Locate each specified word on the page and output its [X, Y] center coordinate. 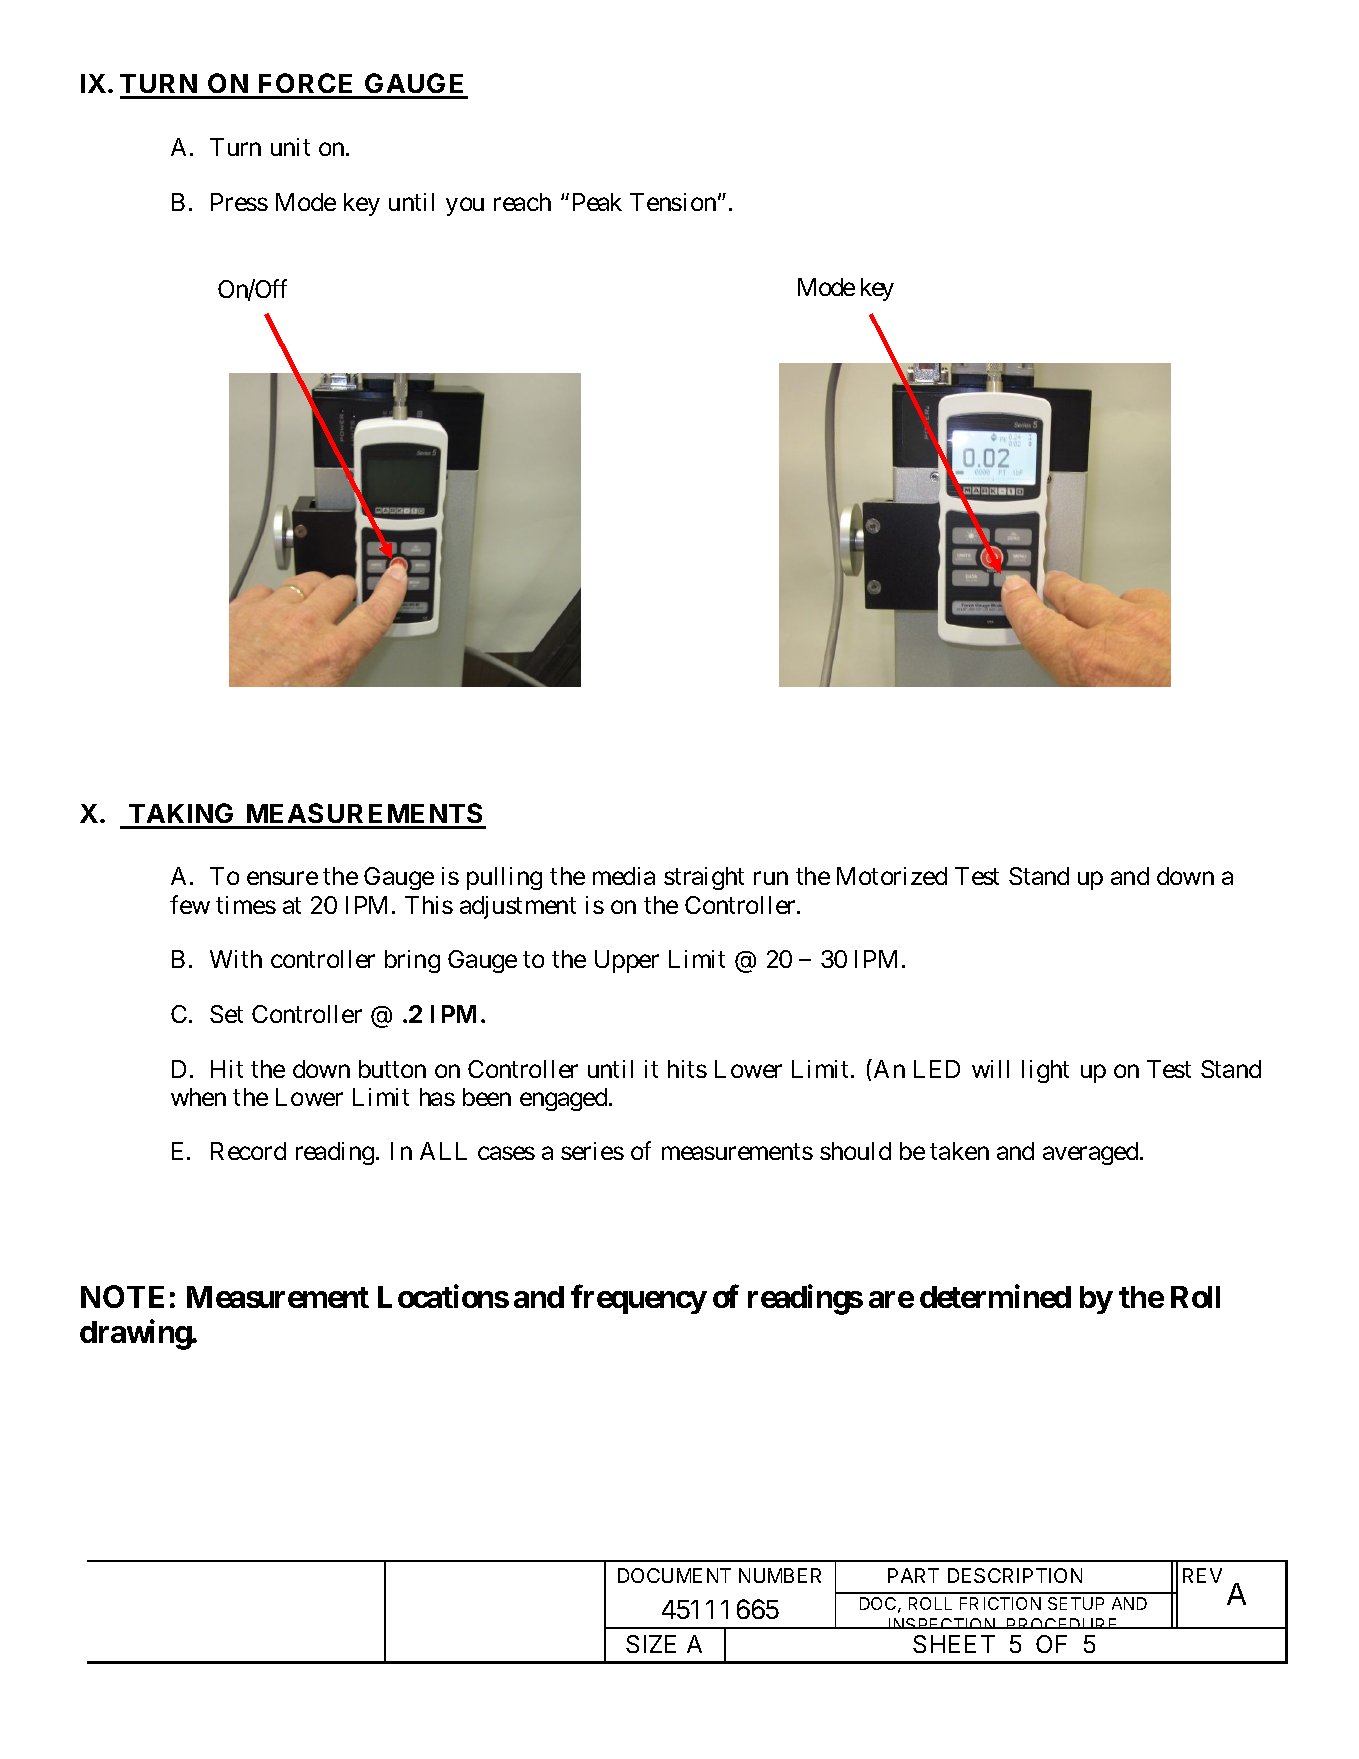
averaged [1090, 1153]
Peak [597, 202]
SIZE [651, 1644]
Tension [673, 202]
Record [248, 1151]
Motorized [892, 876]
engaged [563, 1099]
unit [290, 147]
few [190, 904]
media [624, 876]
